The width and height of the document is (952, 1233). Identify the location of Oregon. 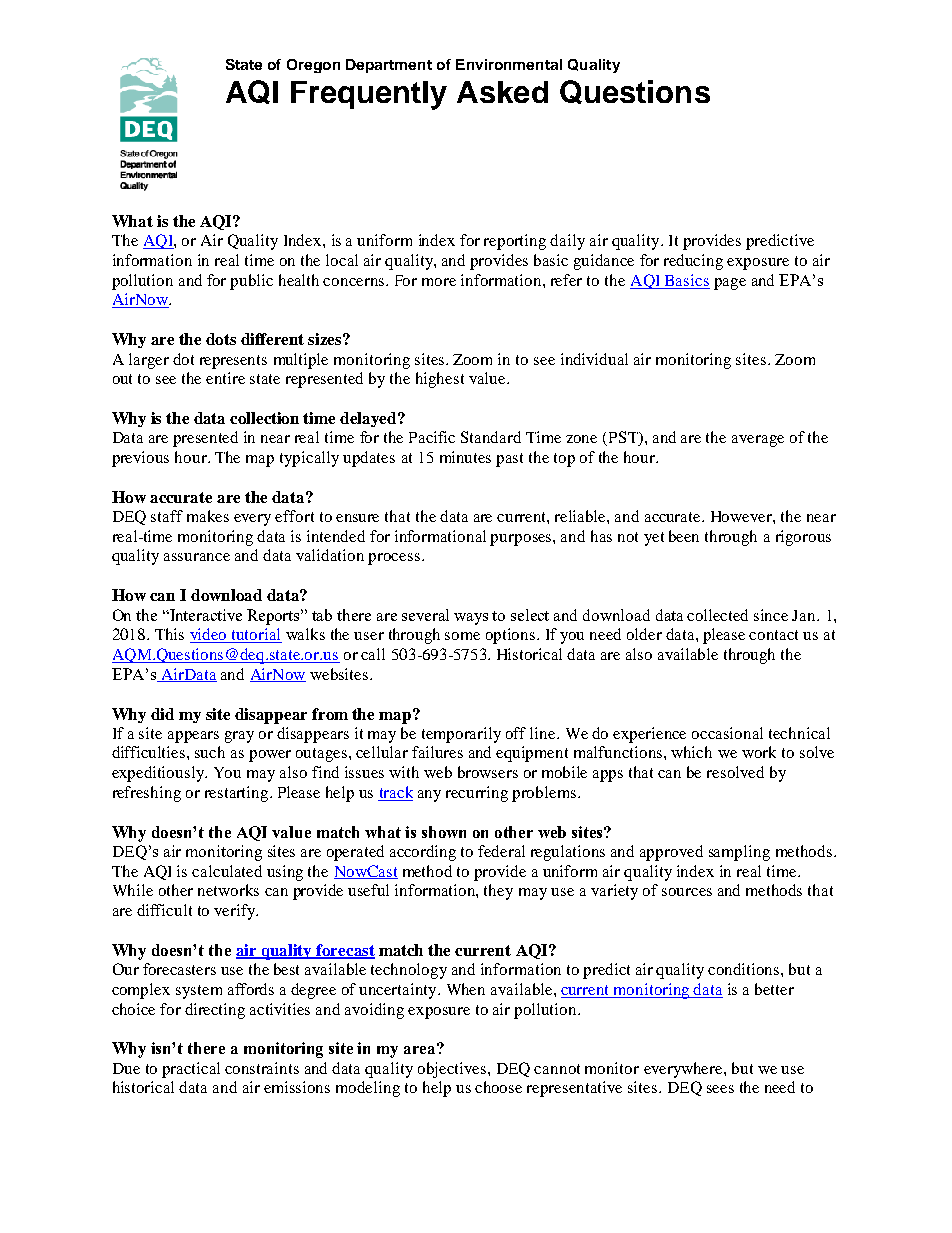
(313, 66).
